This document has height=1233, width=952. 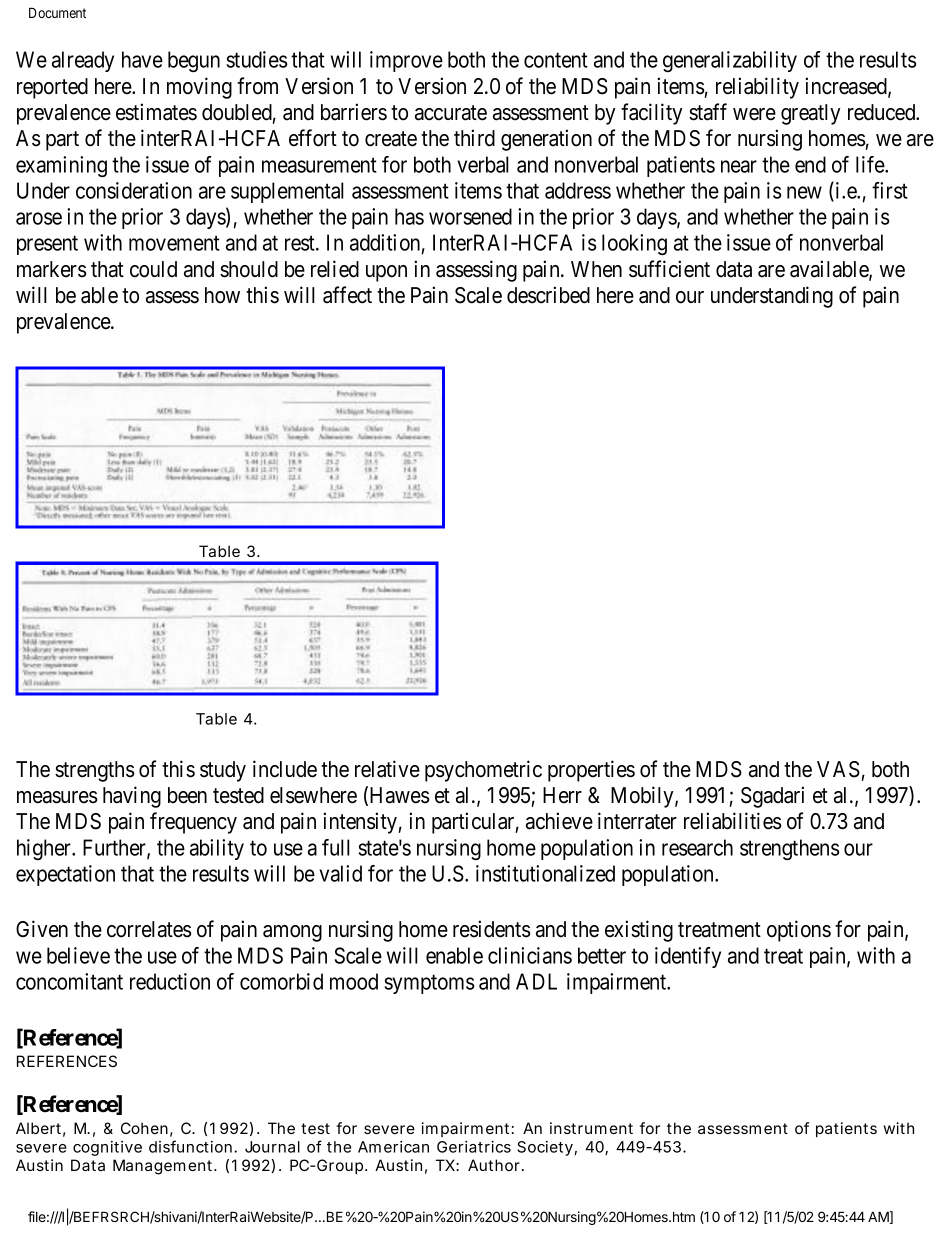 I want to click on worsened, so click(x=470, y=216).
